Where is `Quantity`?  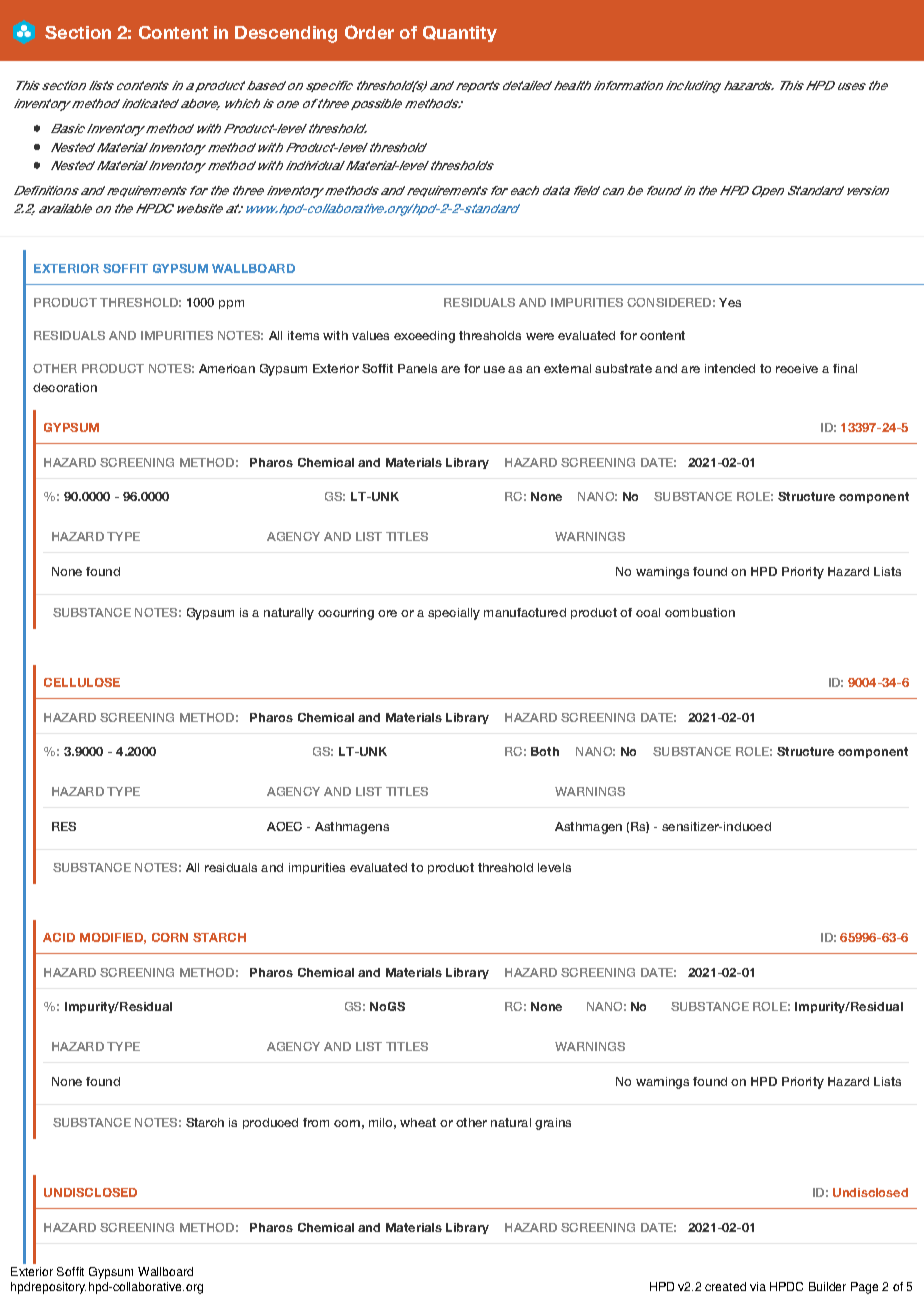 Quantity is located at coordinates (460, 34).
